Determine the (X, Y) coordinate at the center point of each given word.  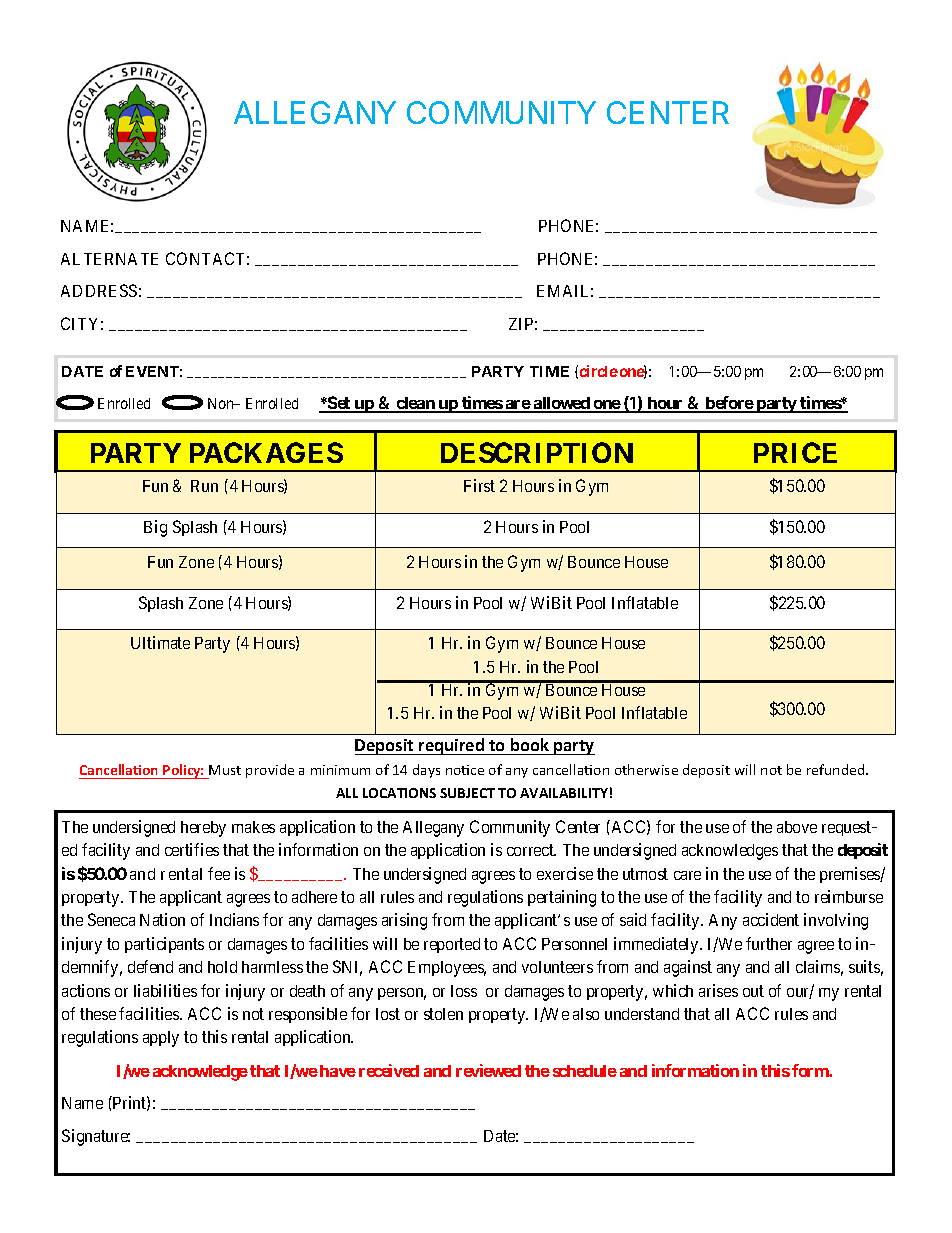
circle (599, 371)
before (729, 404)
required (452, 746)
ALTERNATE (109, 259)
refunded (837, 769)
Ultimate (160, 642)
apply (161, 1039)
